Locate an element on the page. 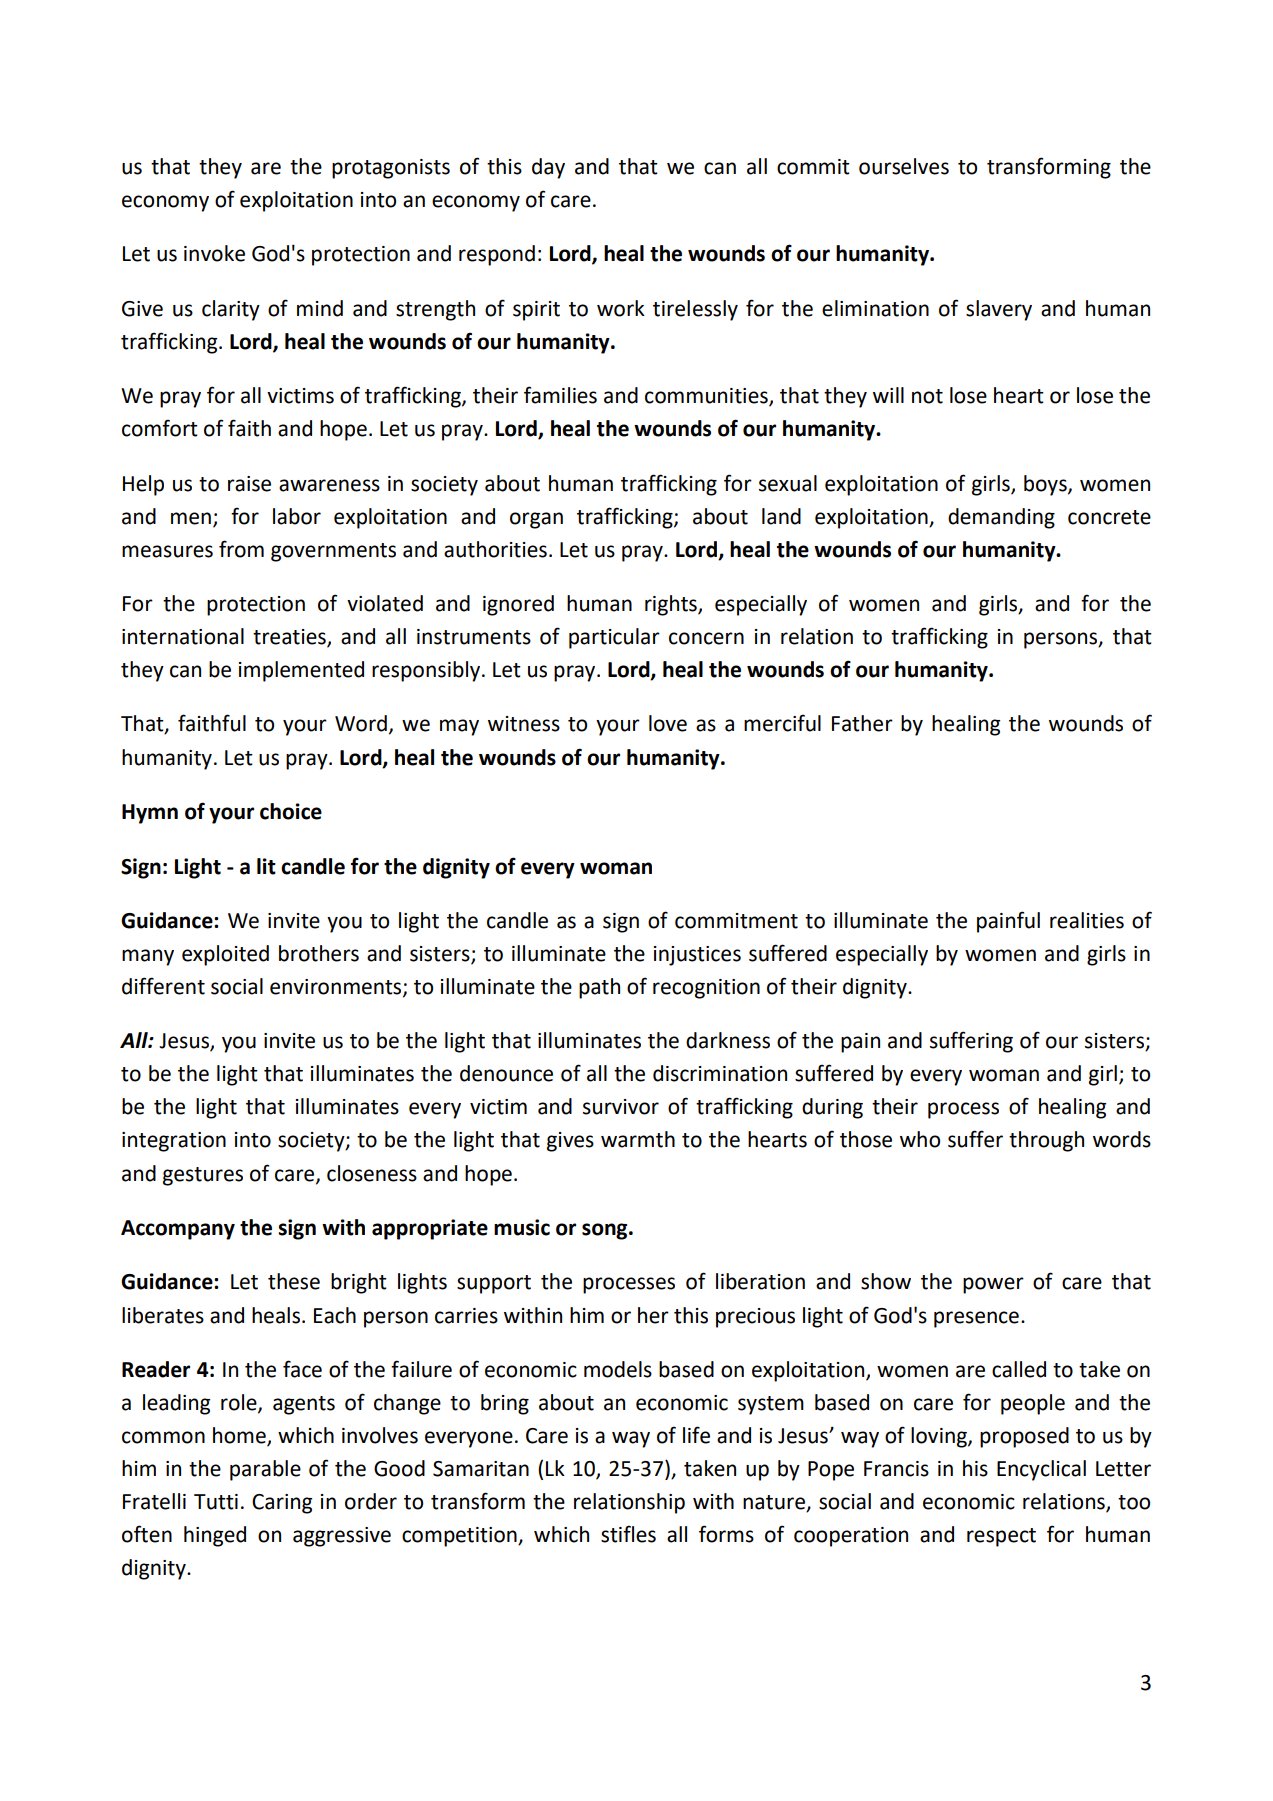  stifles is located at coordinates (628, 1534).
